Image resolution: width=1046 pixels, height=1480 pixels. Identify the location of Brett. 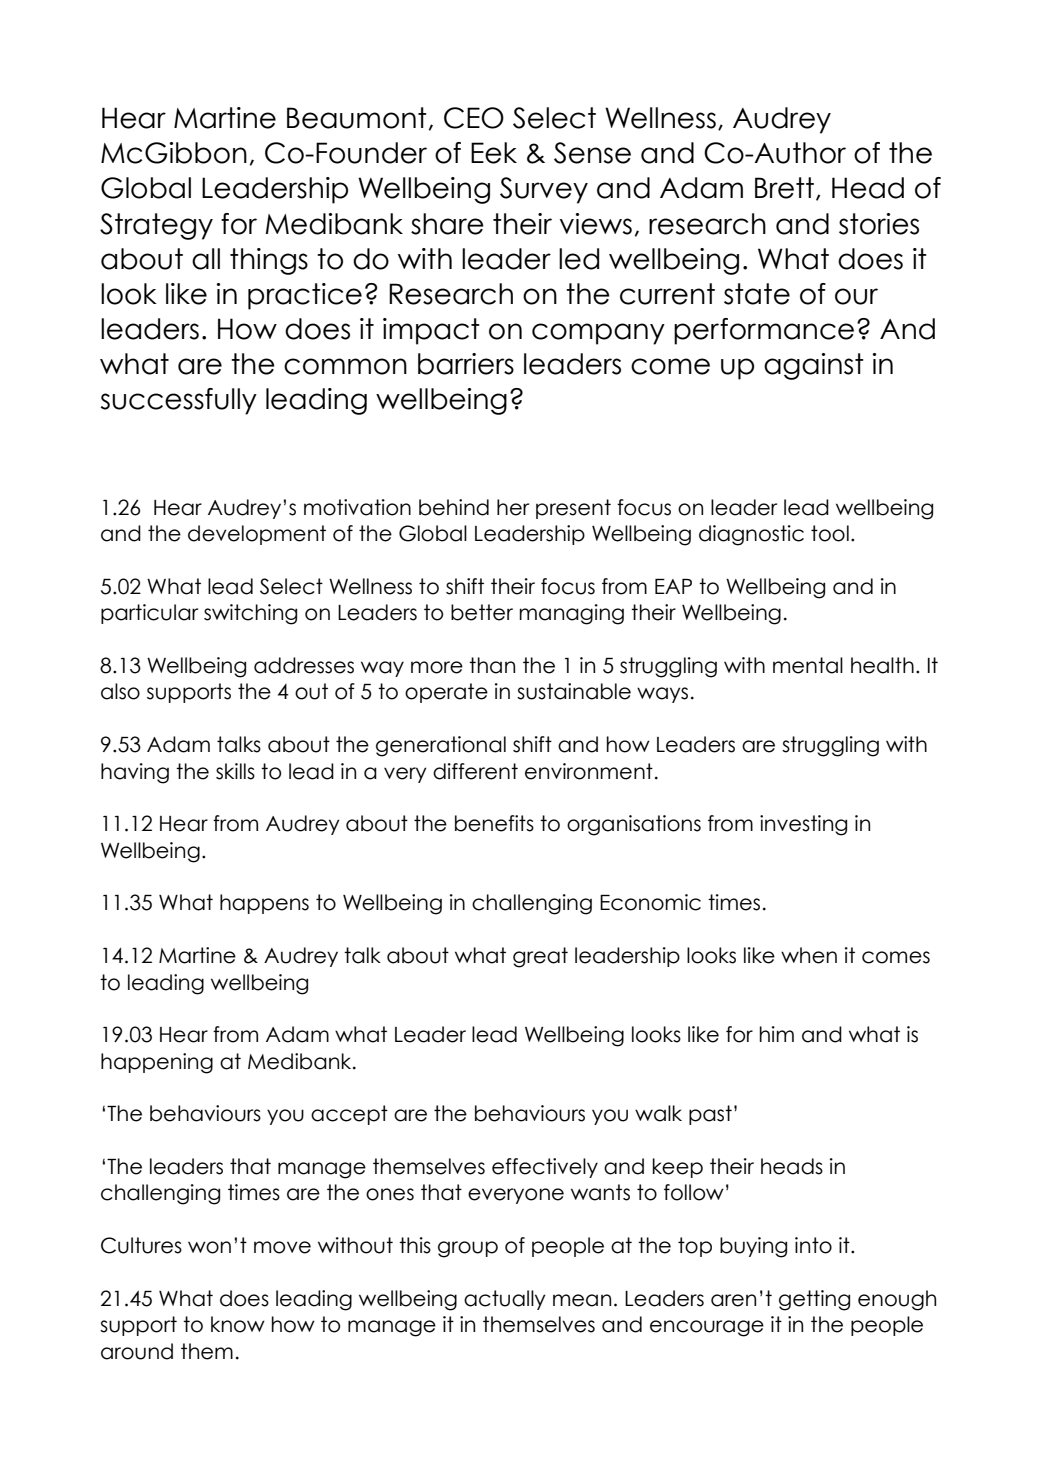
(784, 188).
